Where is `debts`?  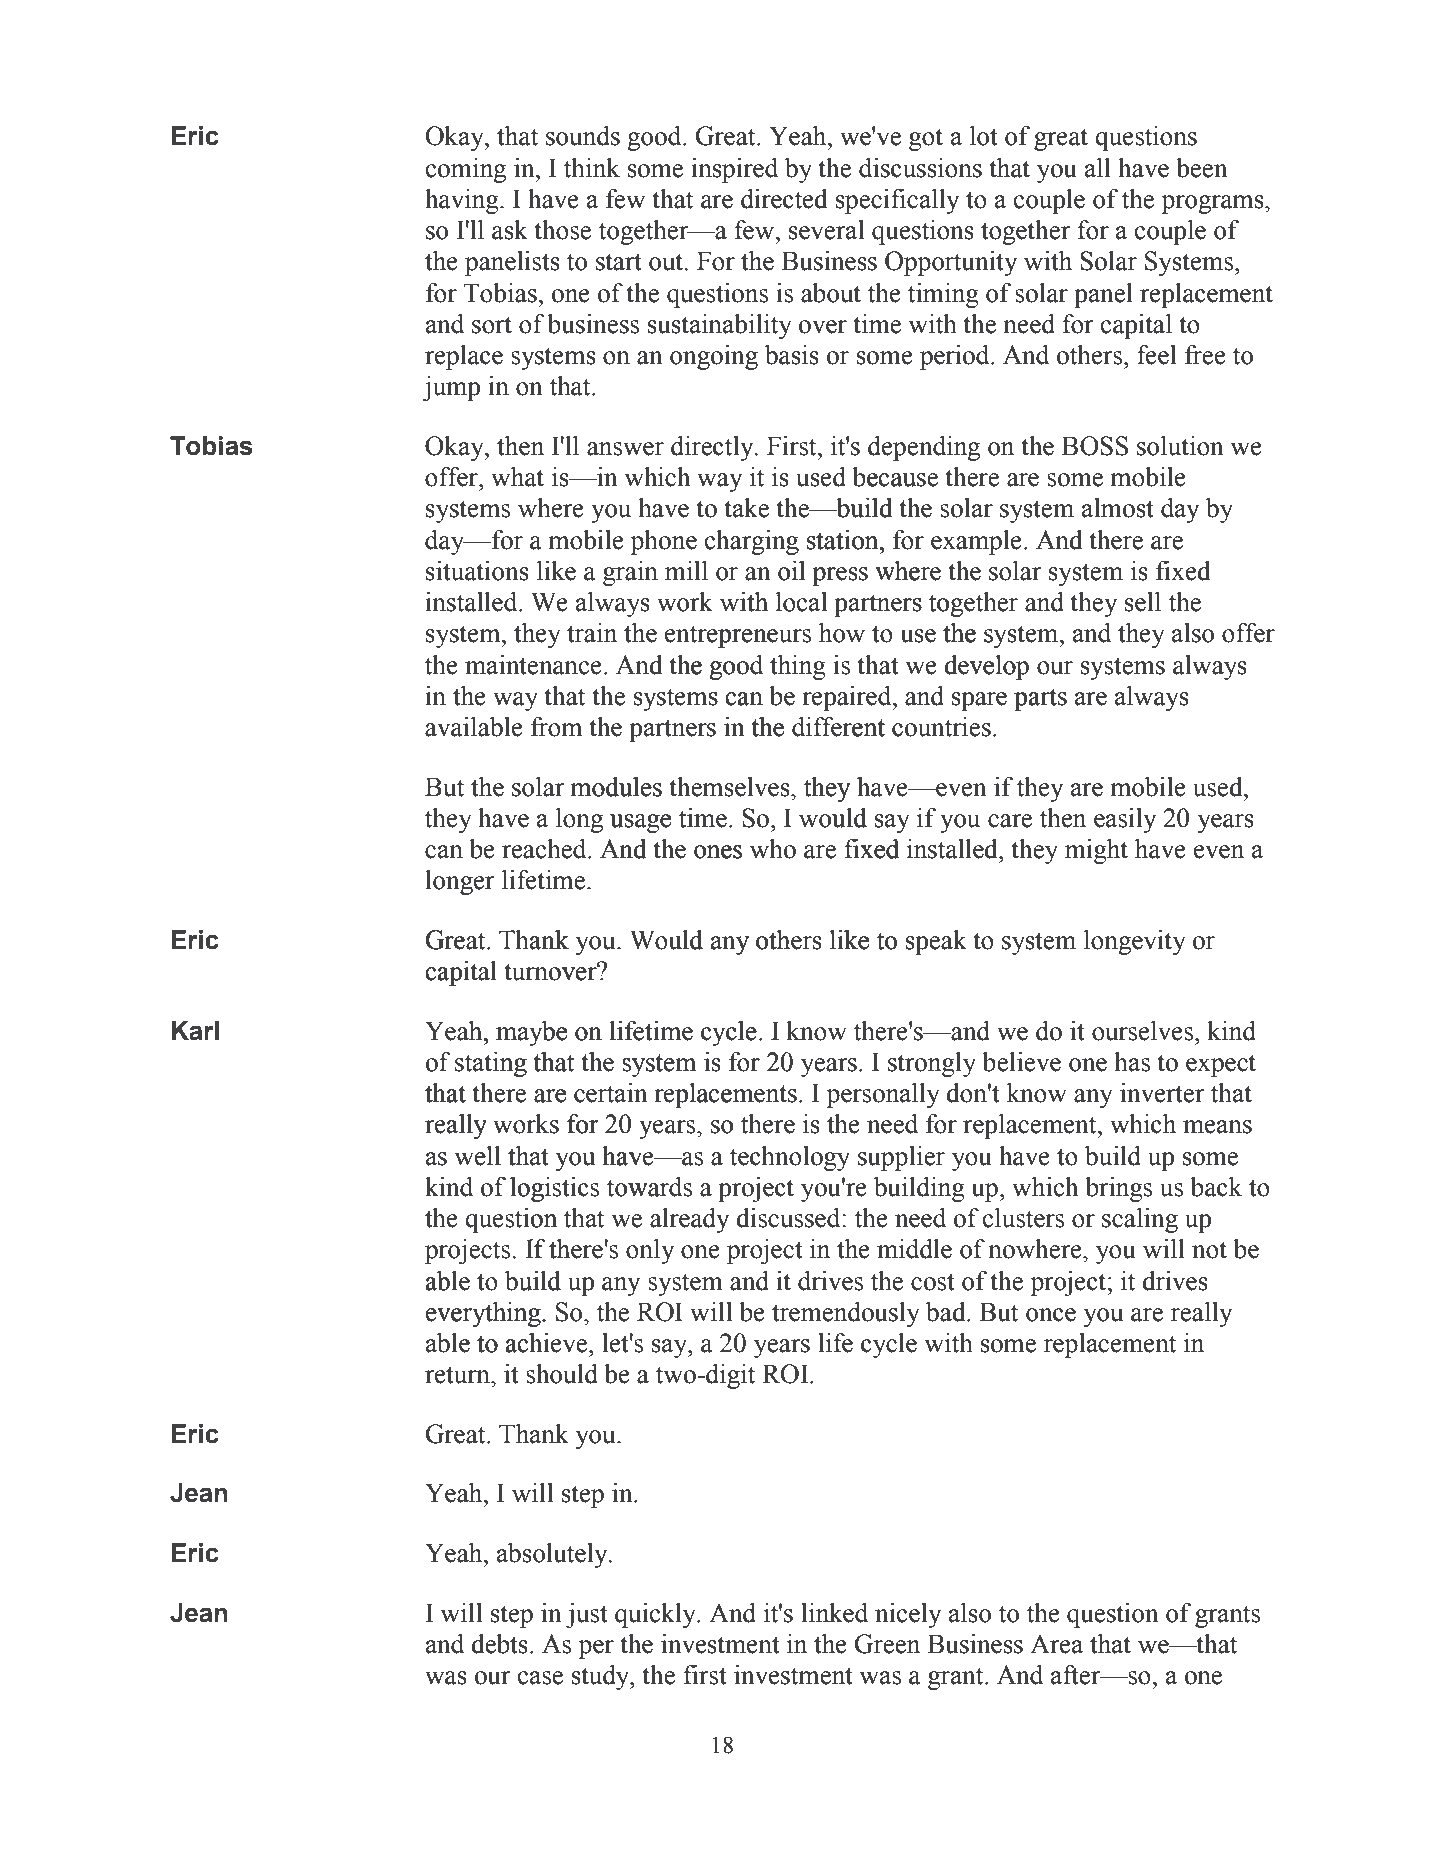 debts is located at coordinates (499, 1644).
